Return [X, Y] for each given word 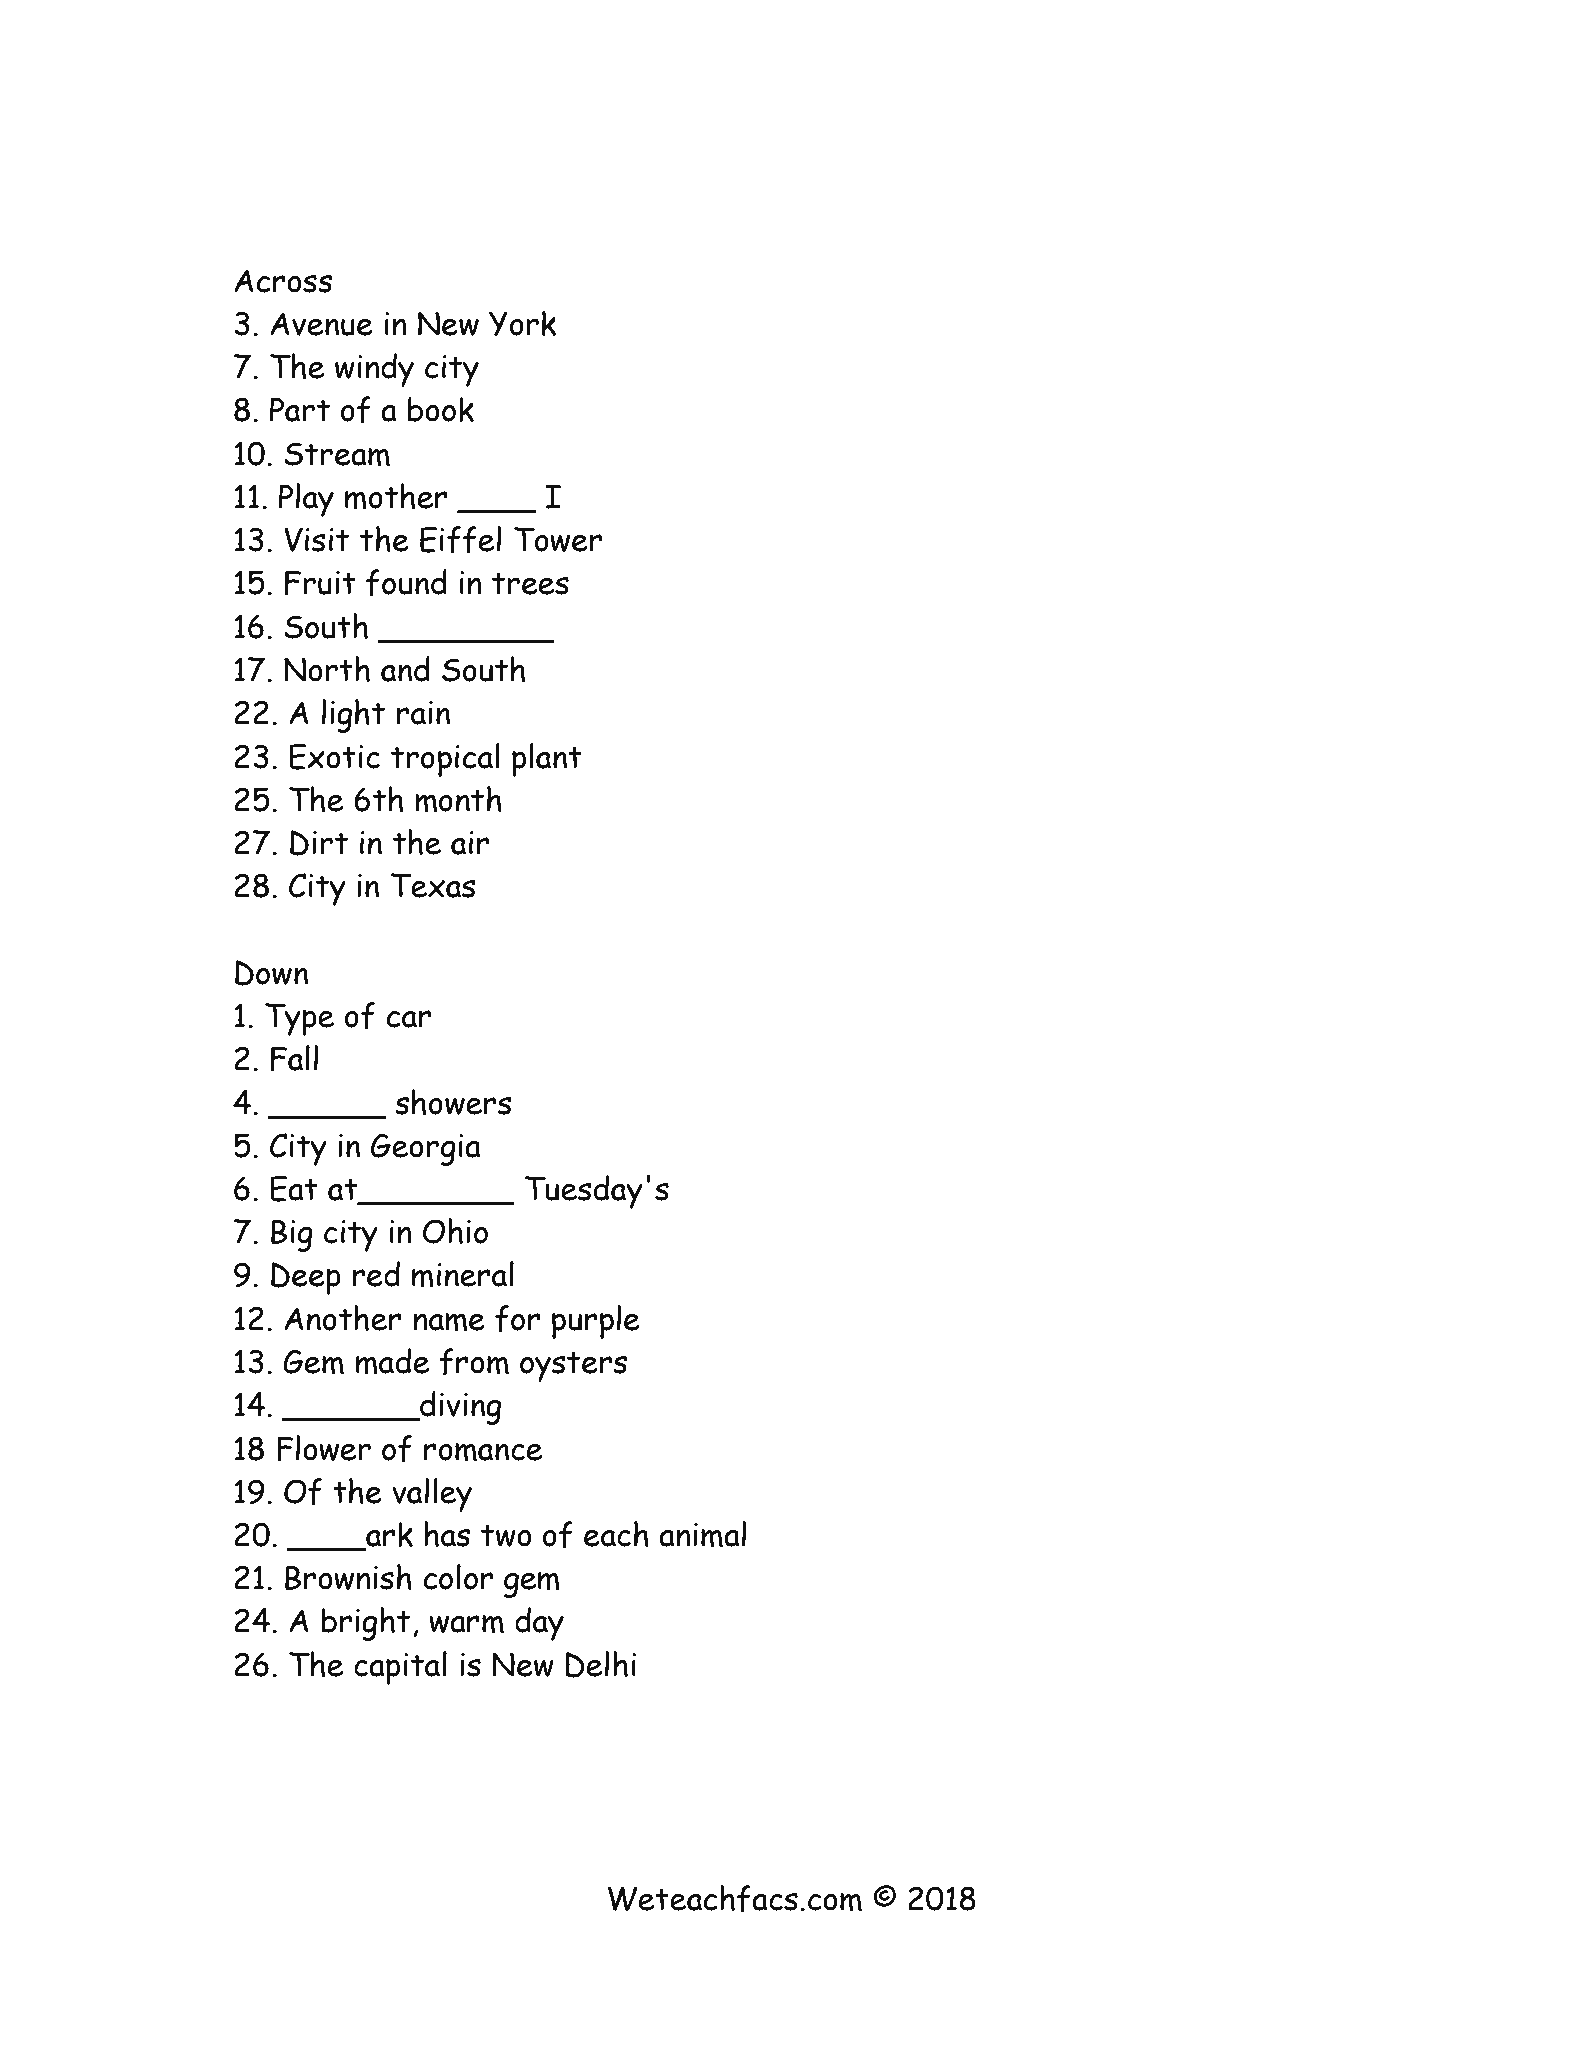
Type [299, 1019]
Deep [306, 1278]
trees [530, 583]
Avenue [321, 324]
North [327, 669]
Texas [433, 885]
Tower [558, 539]
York [522, 323]
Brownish [348, 1577]
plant [547, 760]
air [470, 843]
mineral [463, 1274]
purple [596, 1322]
